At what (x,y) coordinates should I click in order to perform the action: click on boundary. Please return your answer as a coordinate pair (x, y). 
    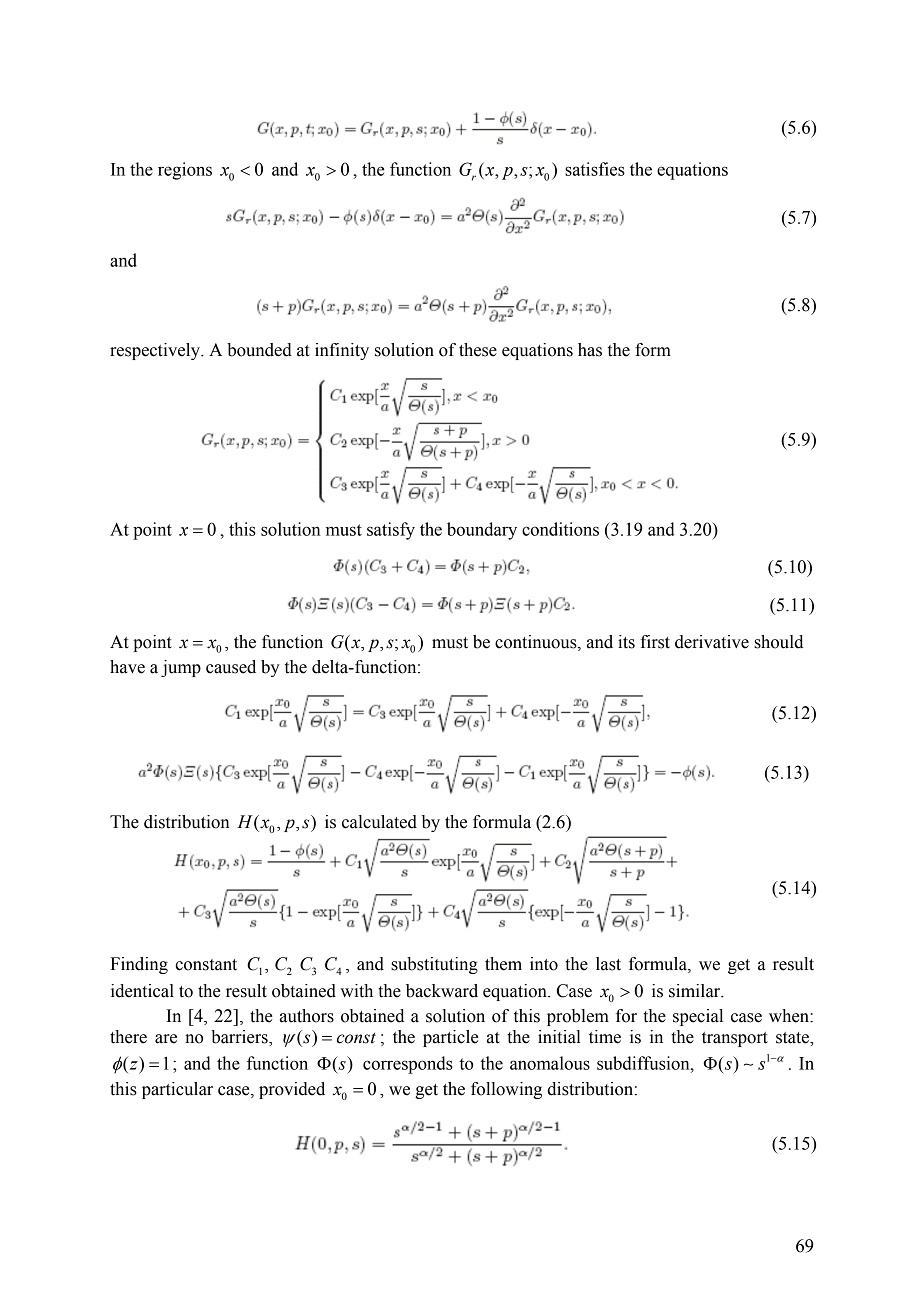
    Looking at the image, I should click on (482, 531).
